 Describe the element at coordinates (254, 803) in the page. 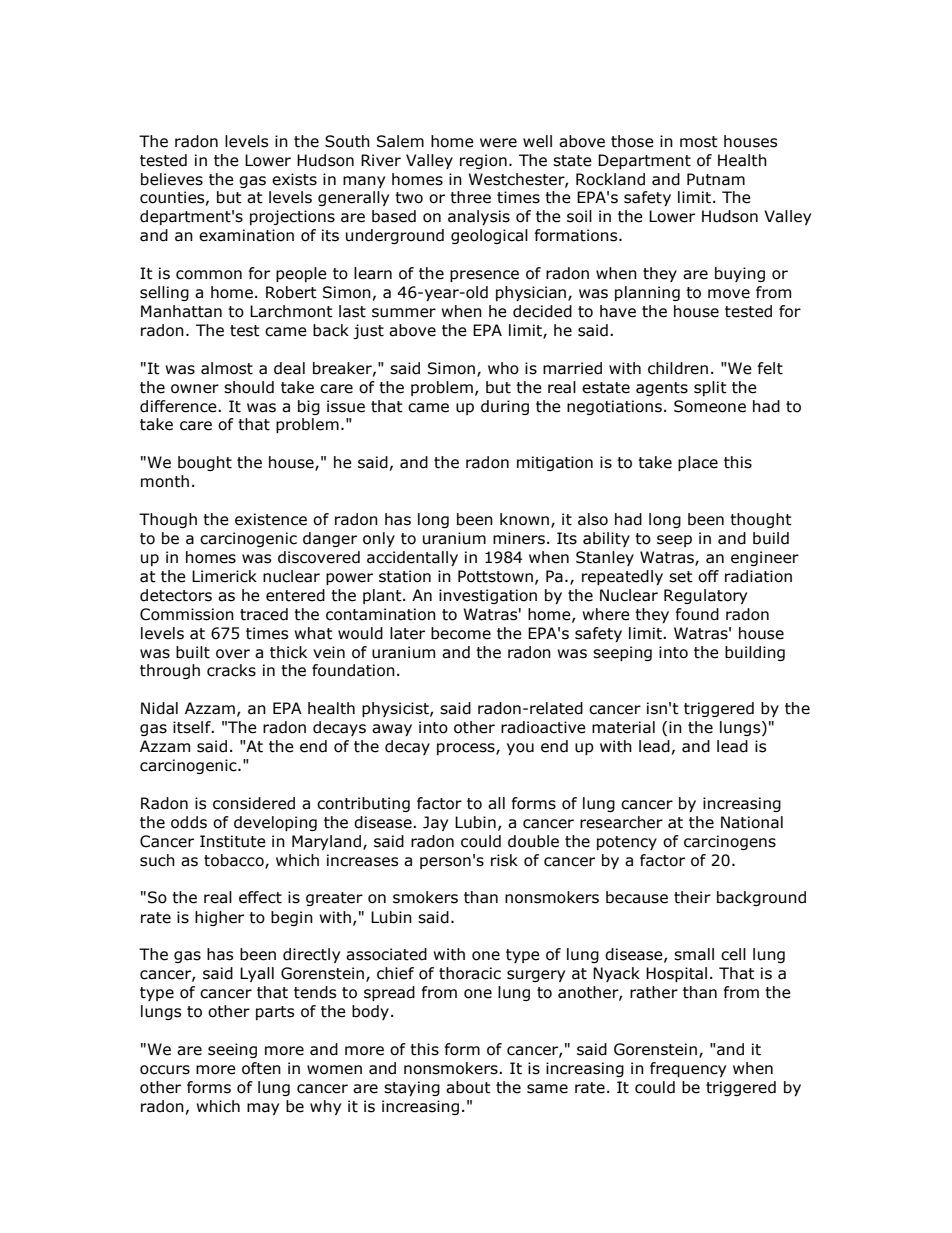

I see `considered` at that location.
